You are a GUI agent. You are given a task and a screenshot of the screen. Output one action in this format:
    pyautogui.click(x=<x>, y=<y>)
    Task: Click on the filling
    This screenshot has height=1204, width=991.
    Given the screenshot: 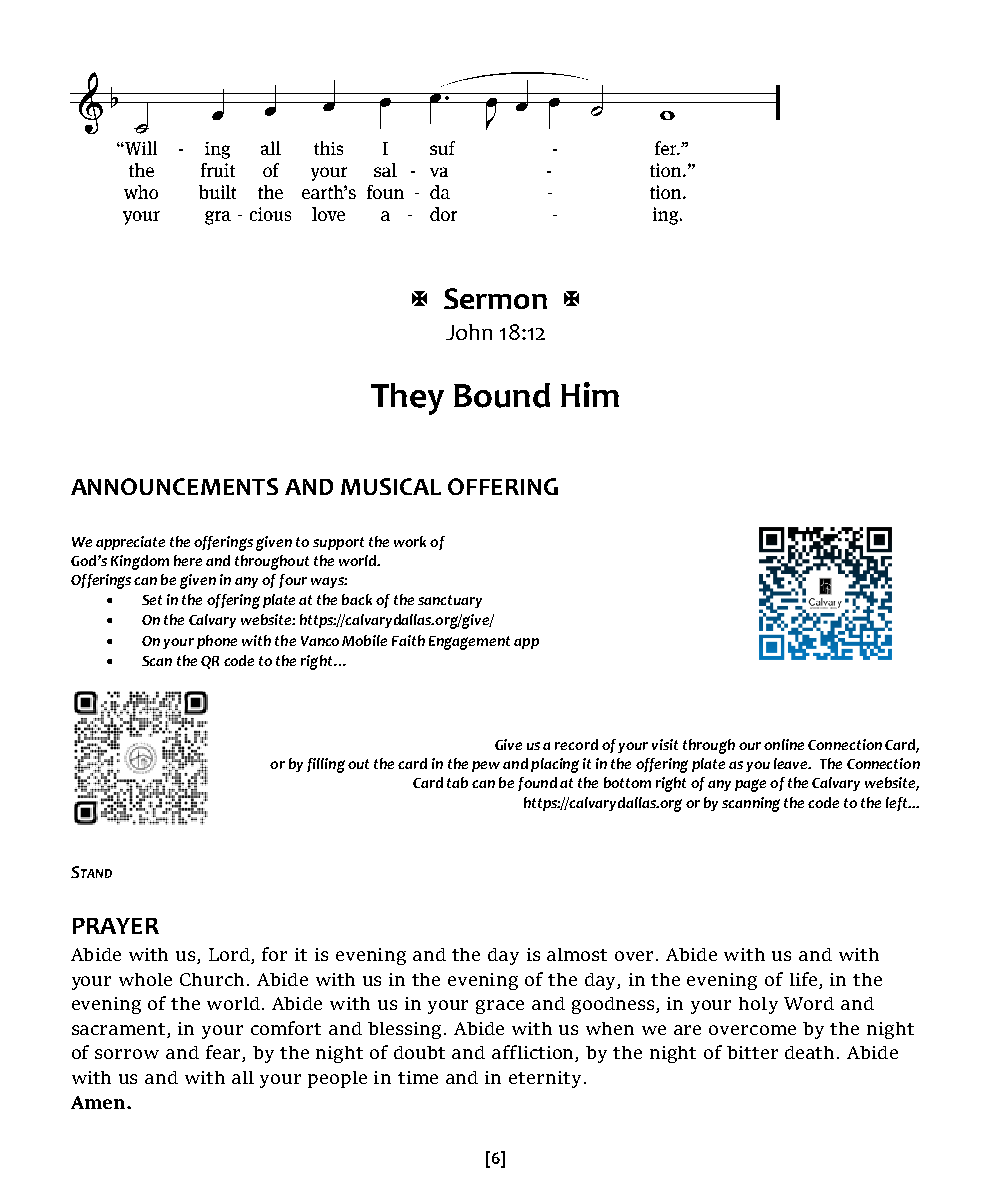 What is the action you would take?
    pyautogui.click(x=326, y=765)
